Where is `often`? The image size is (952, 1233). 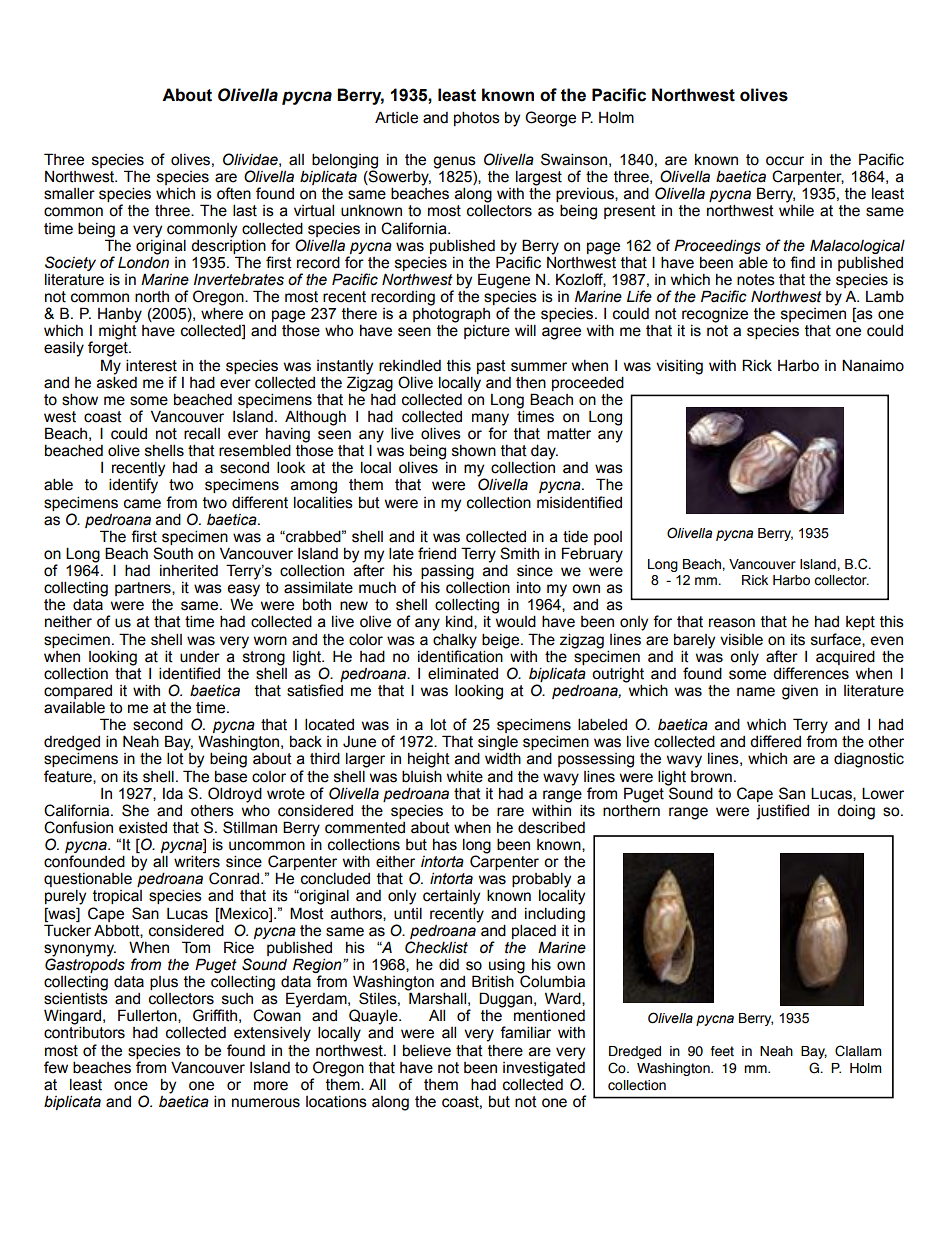 often is located at coordinates (234, 193).
